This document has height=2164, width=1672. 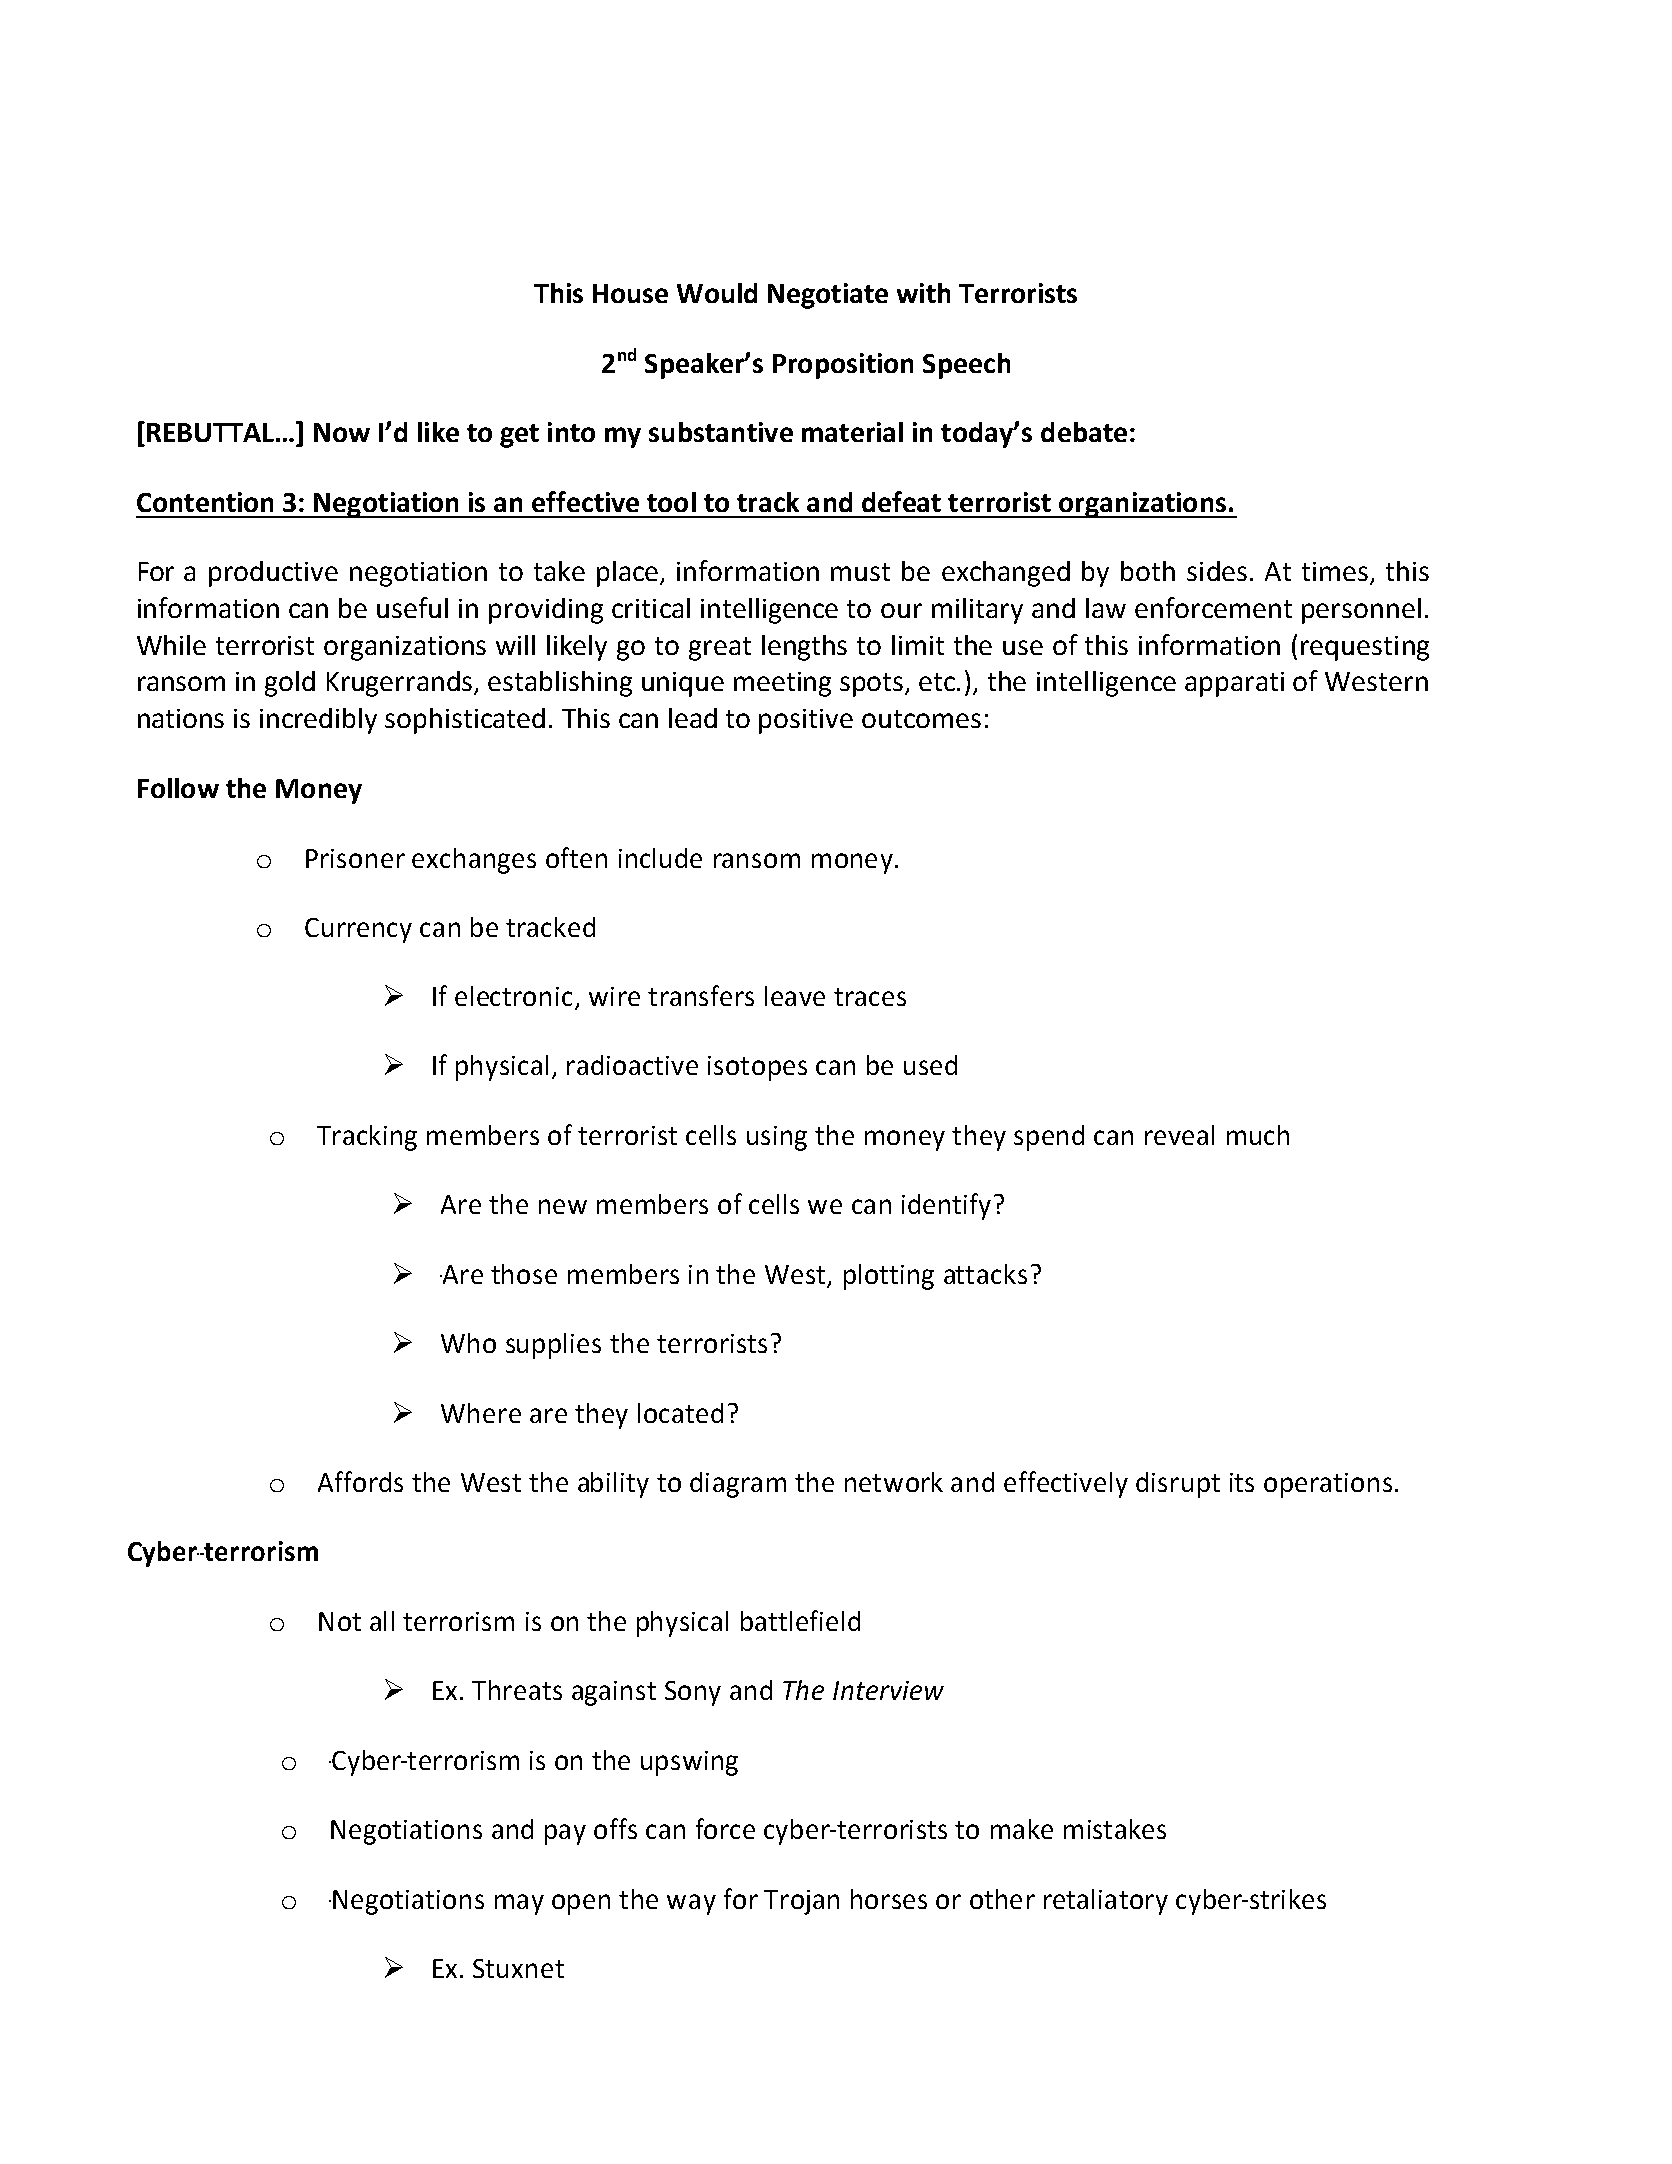 I want to click on include, so click(x=660, y=858).
